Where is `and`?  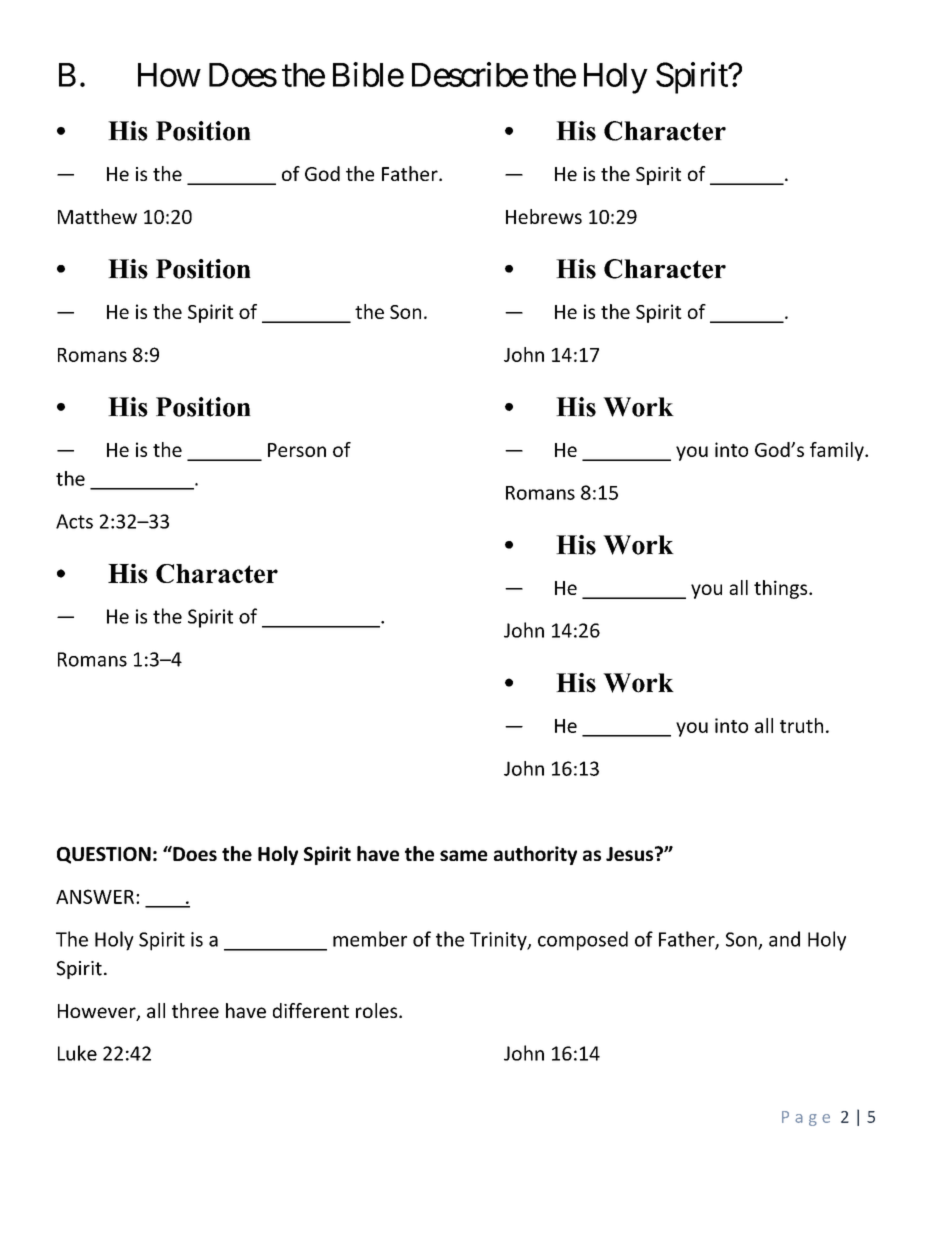 and is located at coordinates (784, 939).
